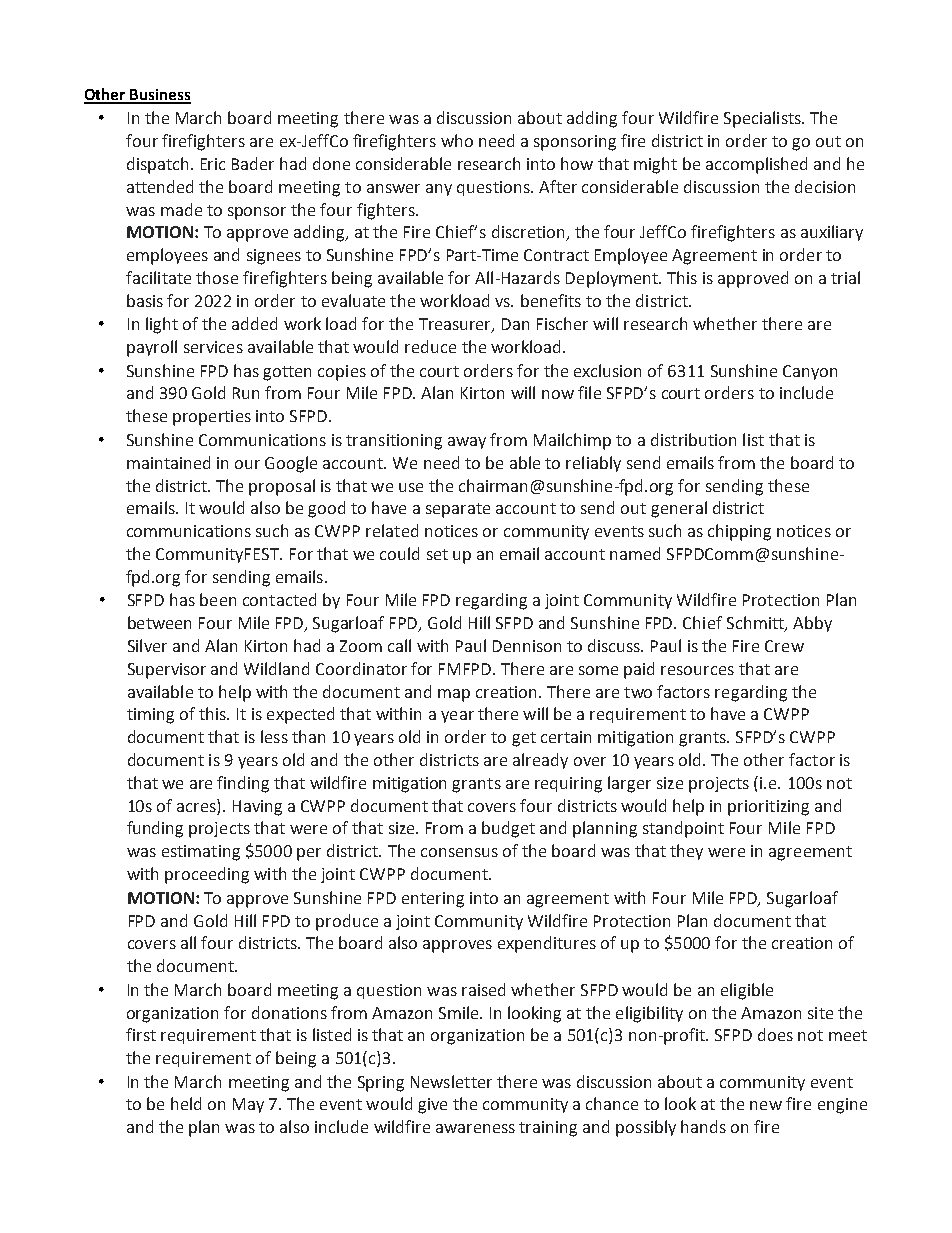  What do you see at coordinates (527, 646) in the screenshot?
I see `Dennison` at bounding box center [527, 646].
